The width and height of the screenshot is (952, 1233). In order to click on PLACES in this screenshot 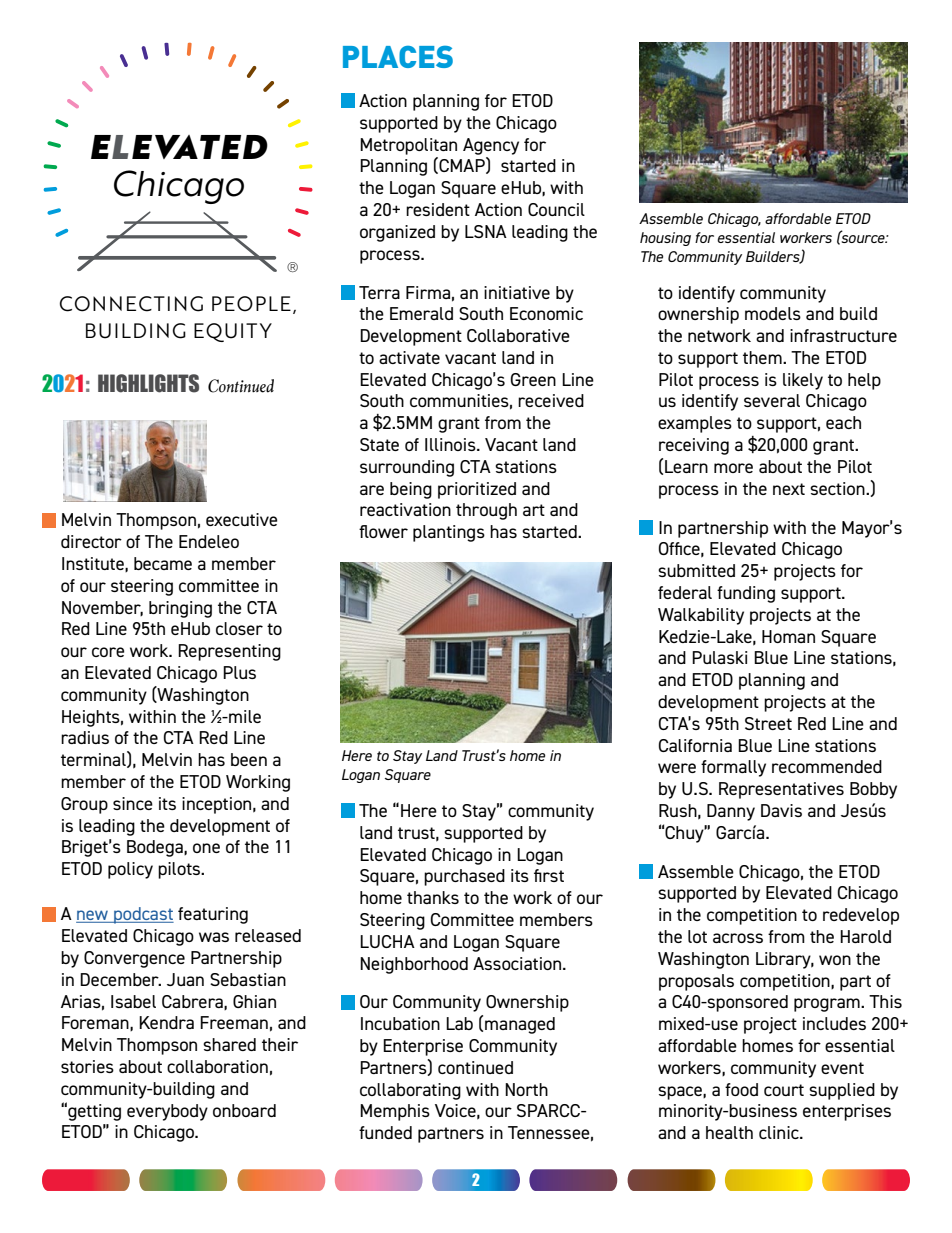, I will do `click(398, 57)`.
